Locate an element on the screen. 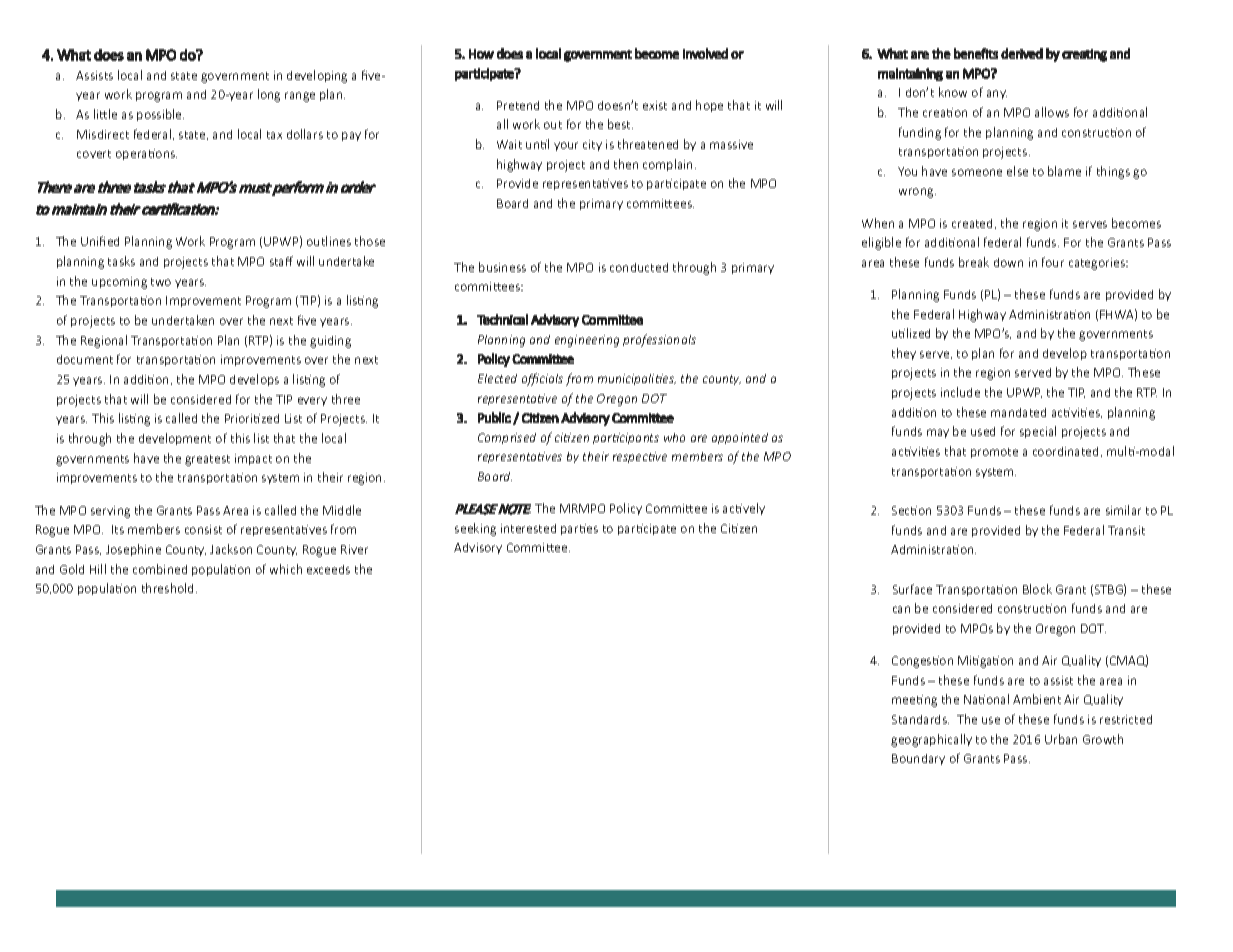  threshold is located at coordinates (169, 588).
